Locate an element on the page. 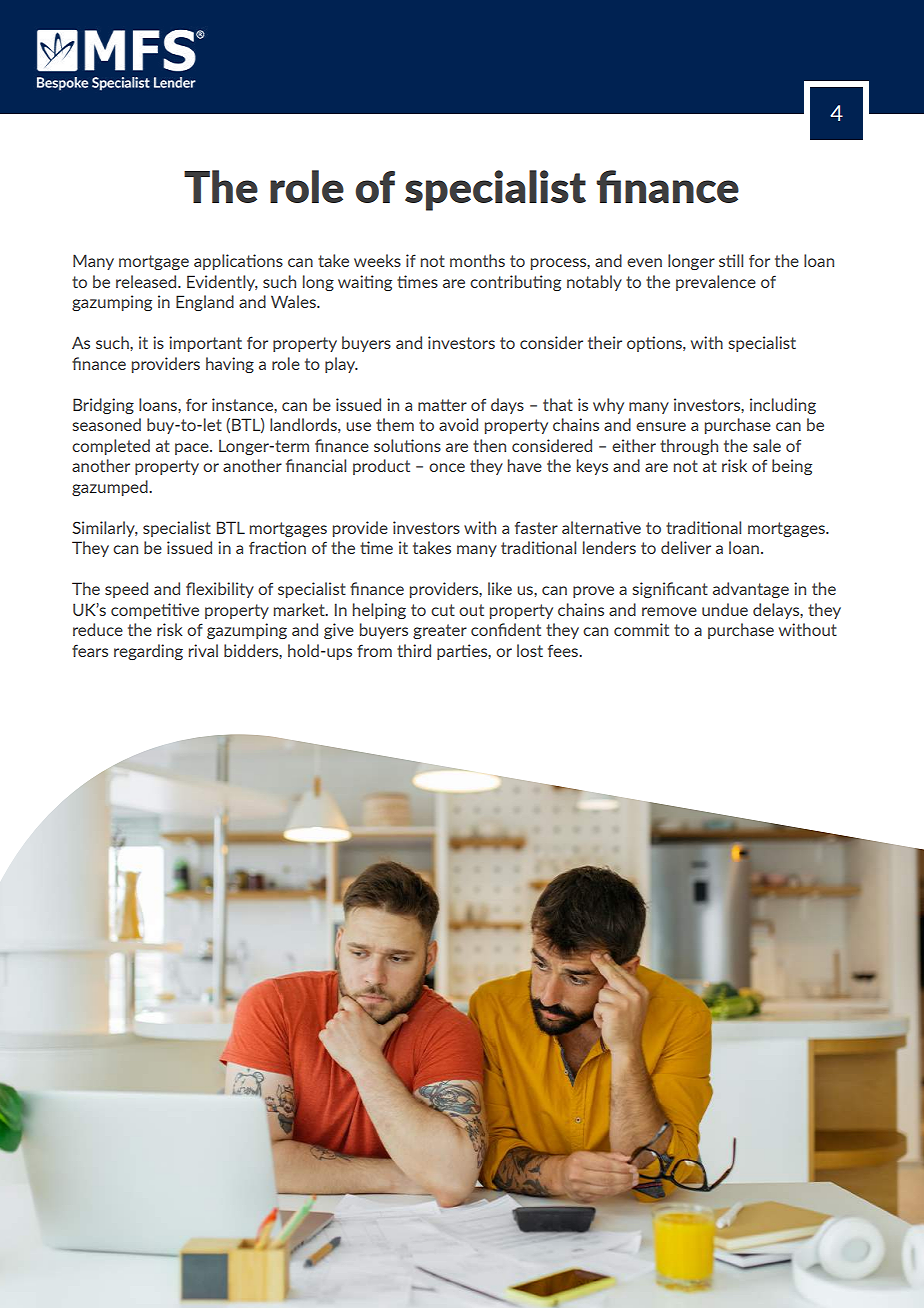 The image size is (924, 1308). through is located at coordinates (689, 447).
